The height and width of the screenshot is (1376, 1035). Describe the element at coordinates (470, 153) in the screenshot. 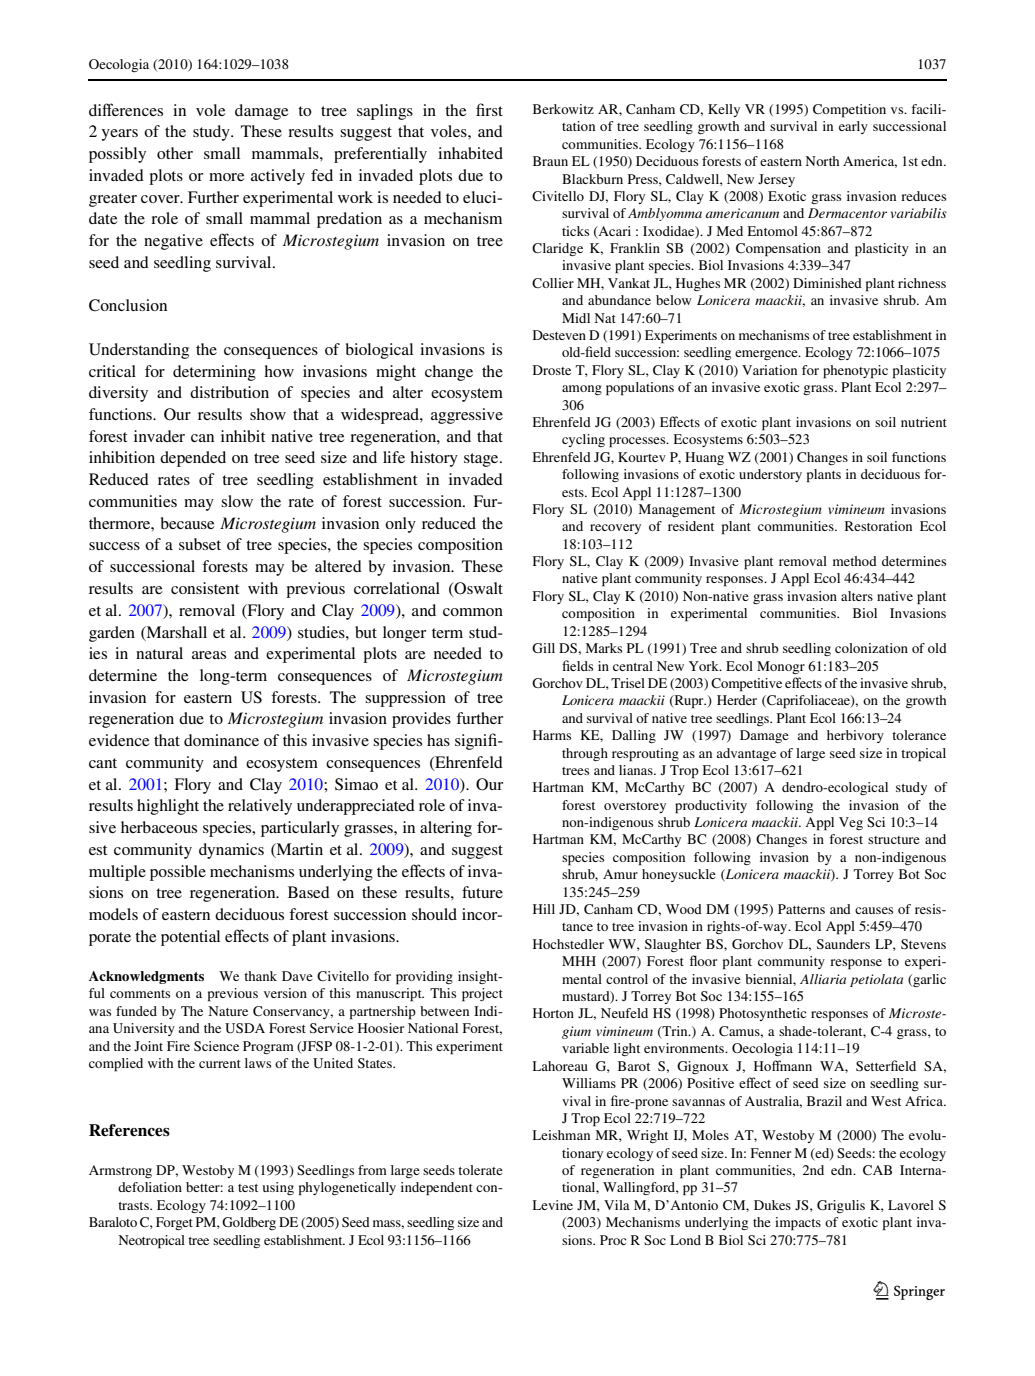

I see `inhabited` at that location.
